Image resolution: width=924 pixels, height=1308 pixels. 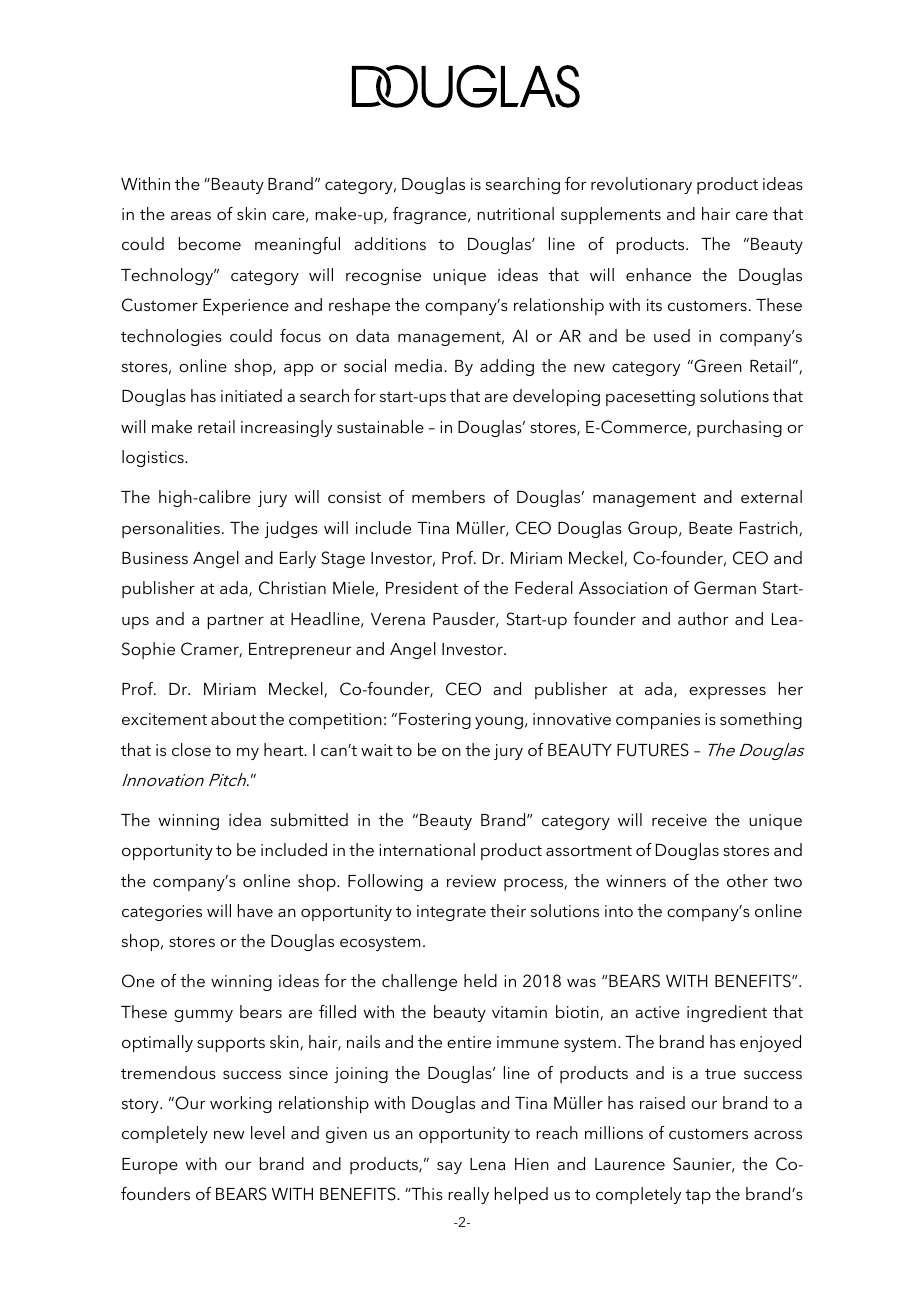 I want to click on tap, so click(x=698, y=1197).
